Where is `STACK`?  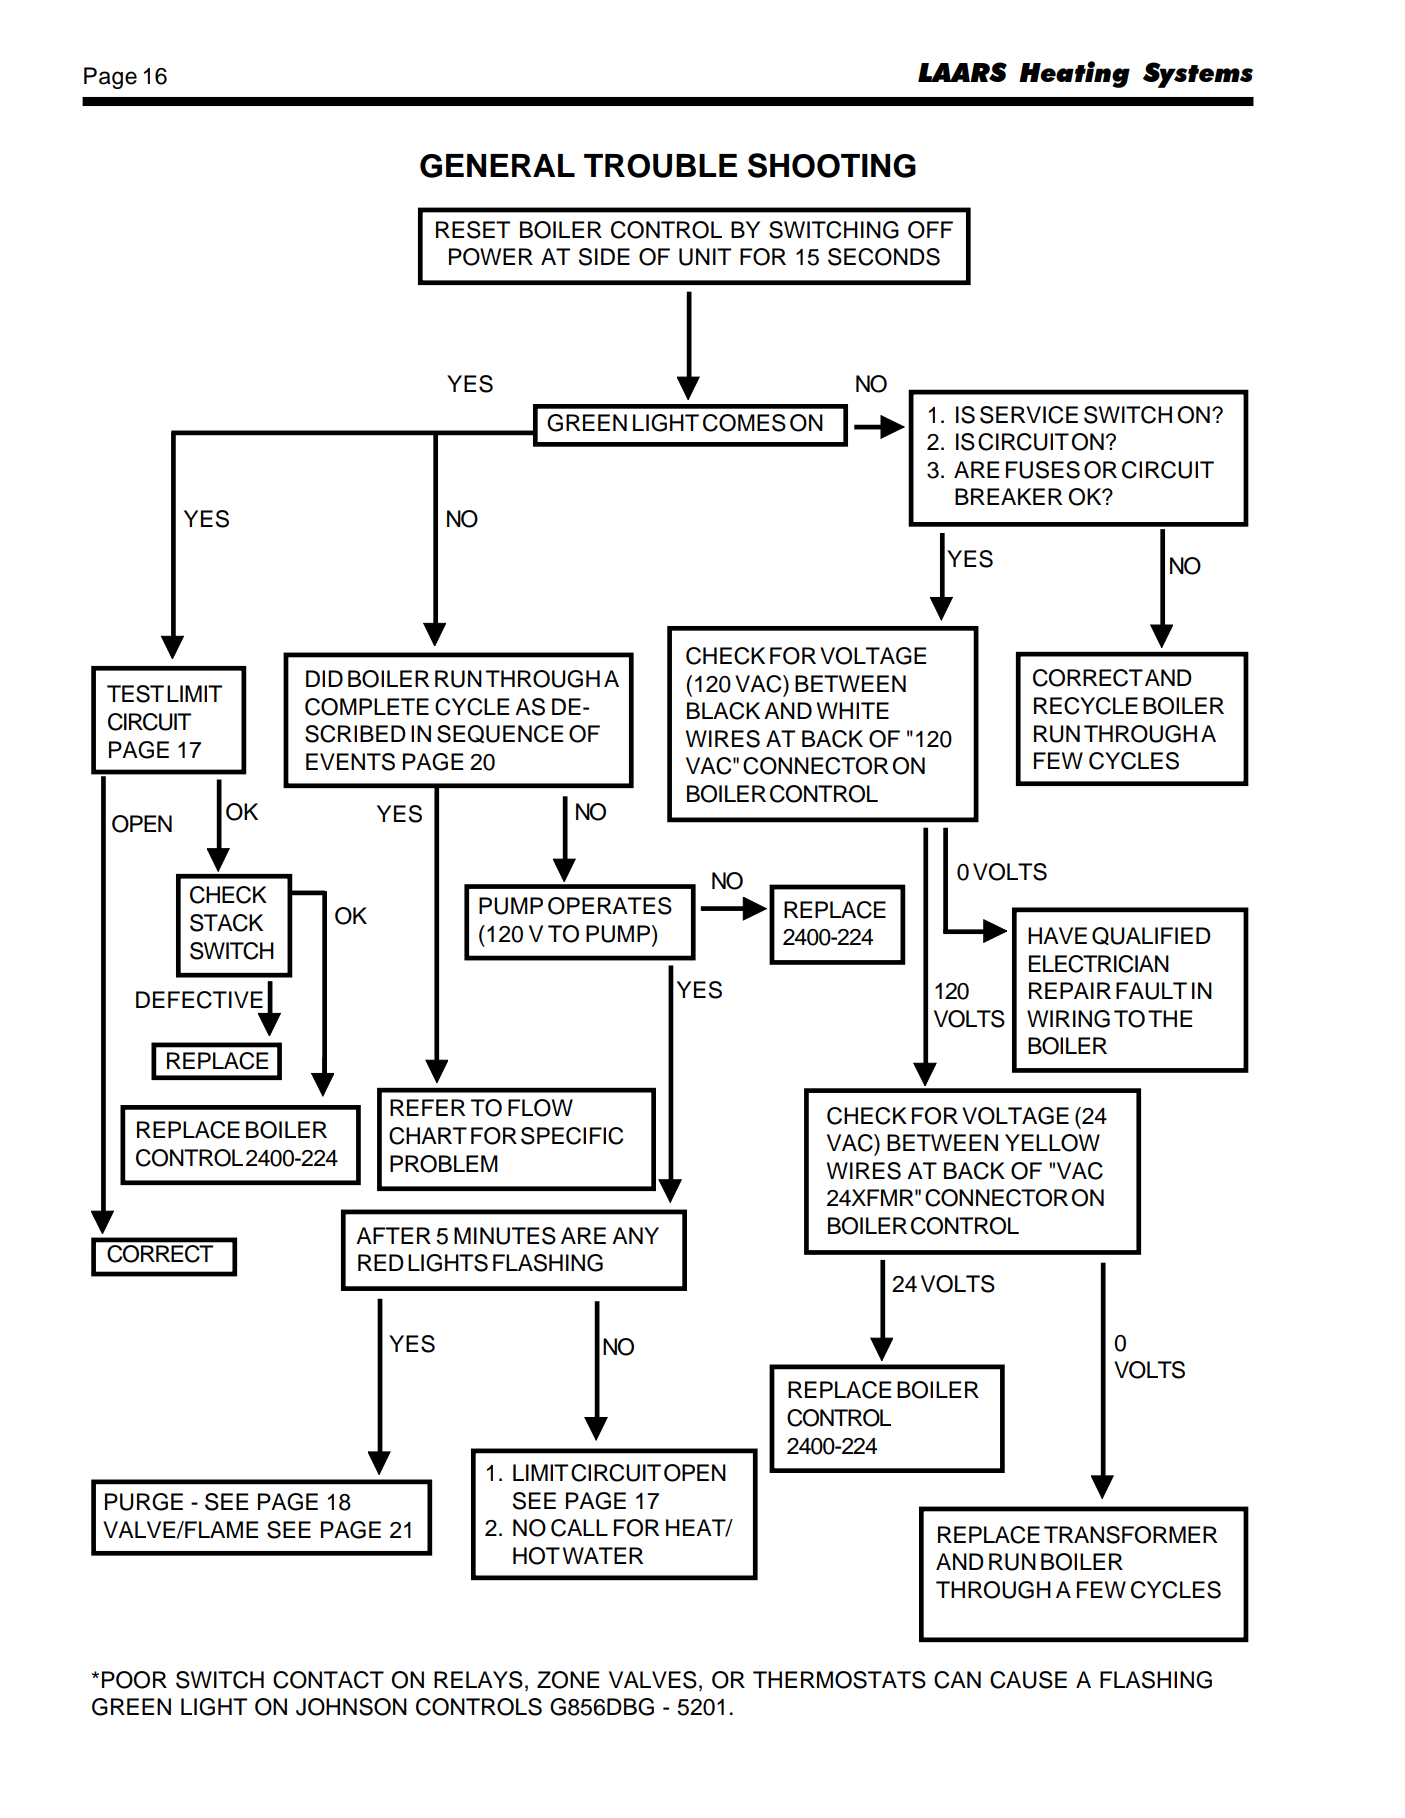 STACK is located at coordinates (226, 923).
